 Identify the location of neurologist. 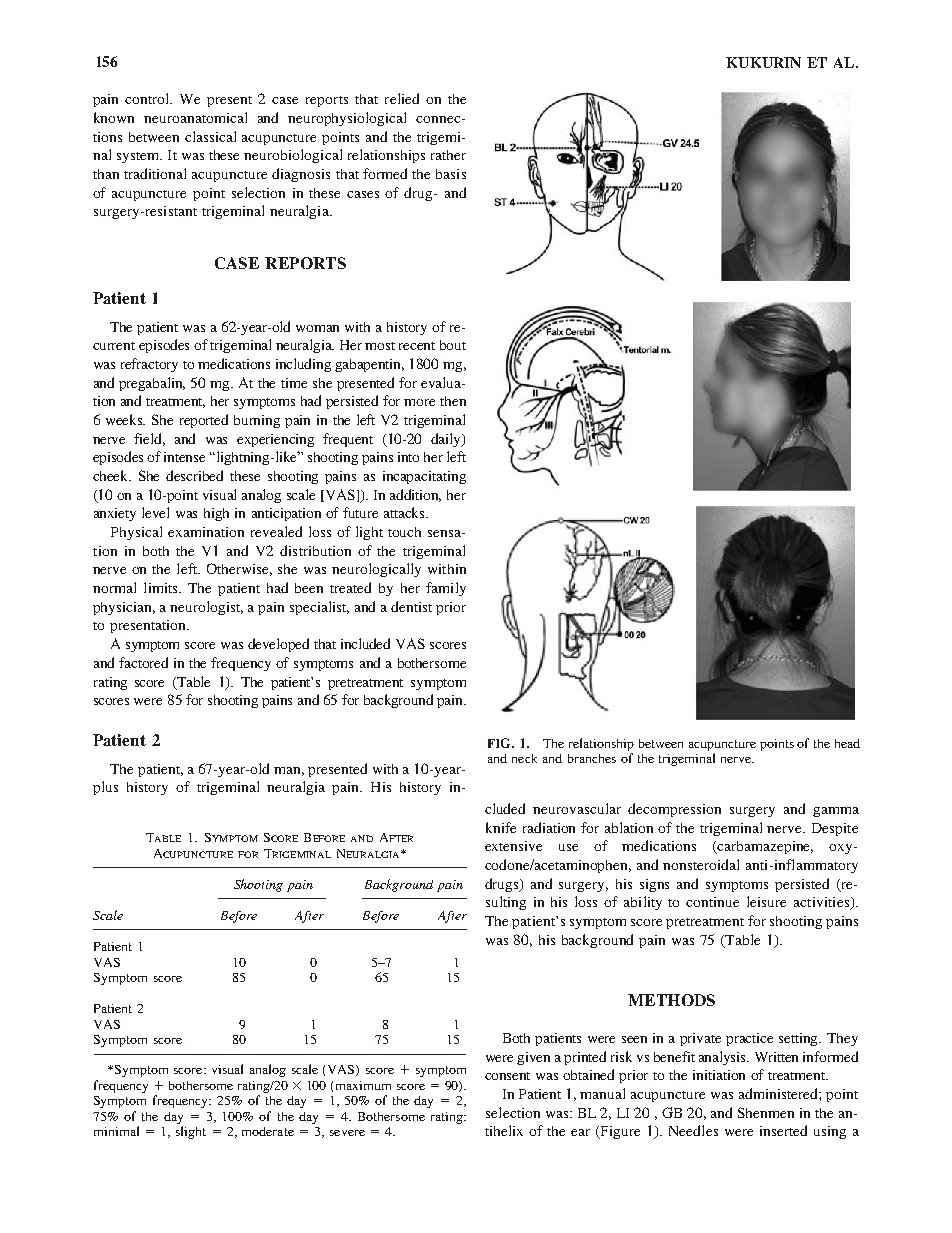
(206, 608).
